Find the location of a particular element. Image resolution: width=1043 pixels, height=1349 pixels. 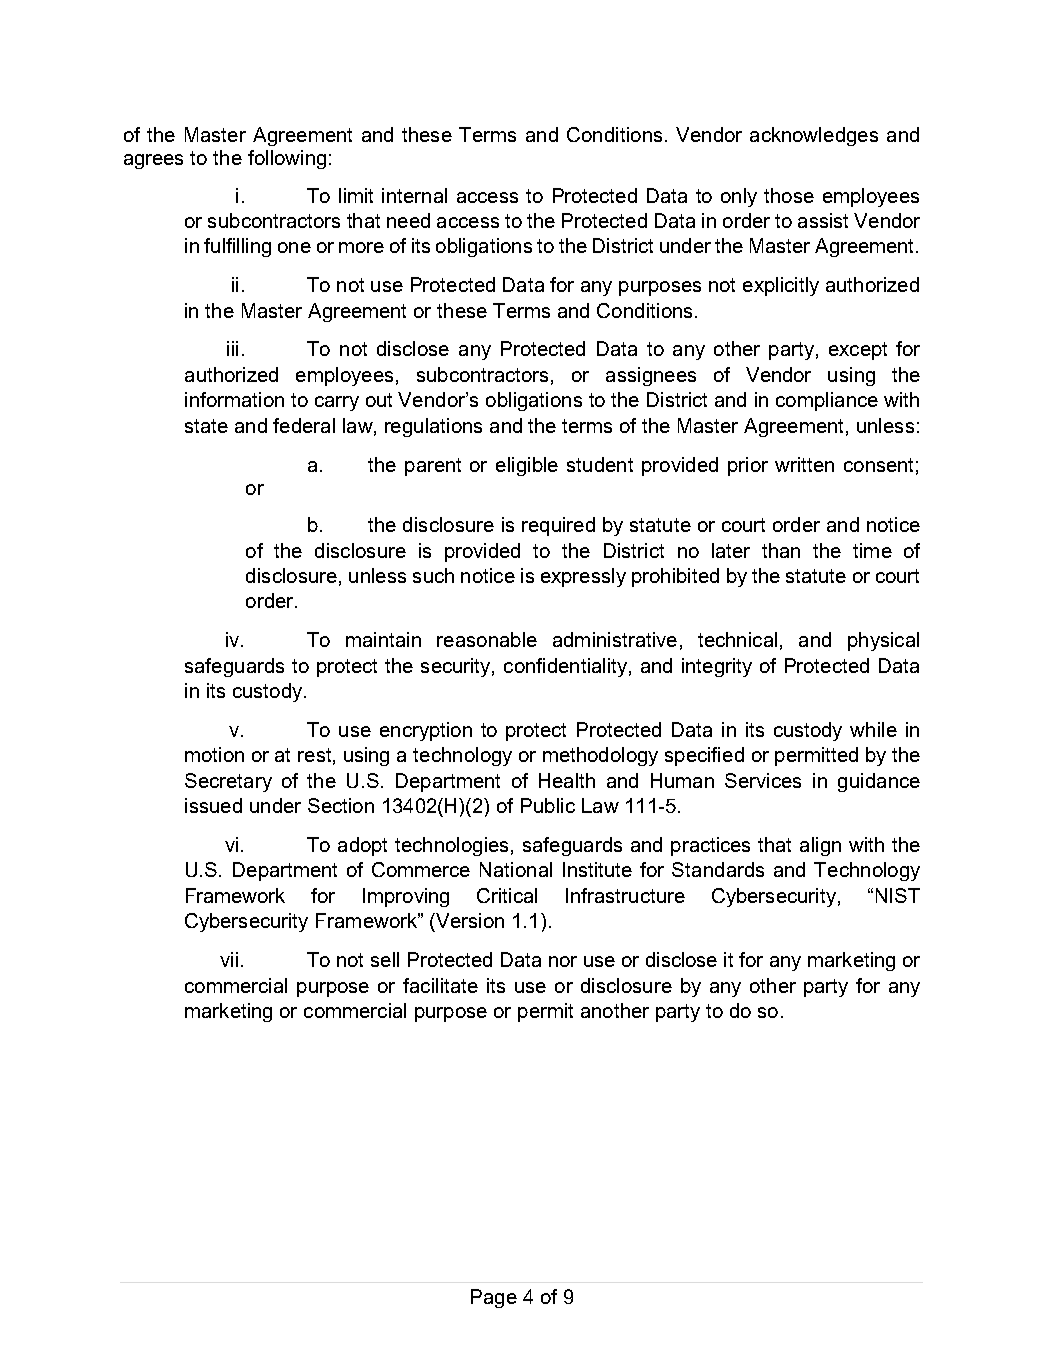

Health is located at coordinates (567, 780).
